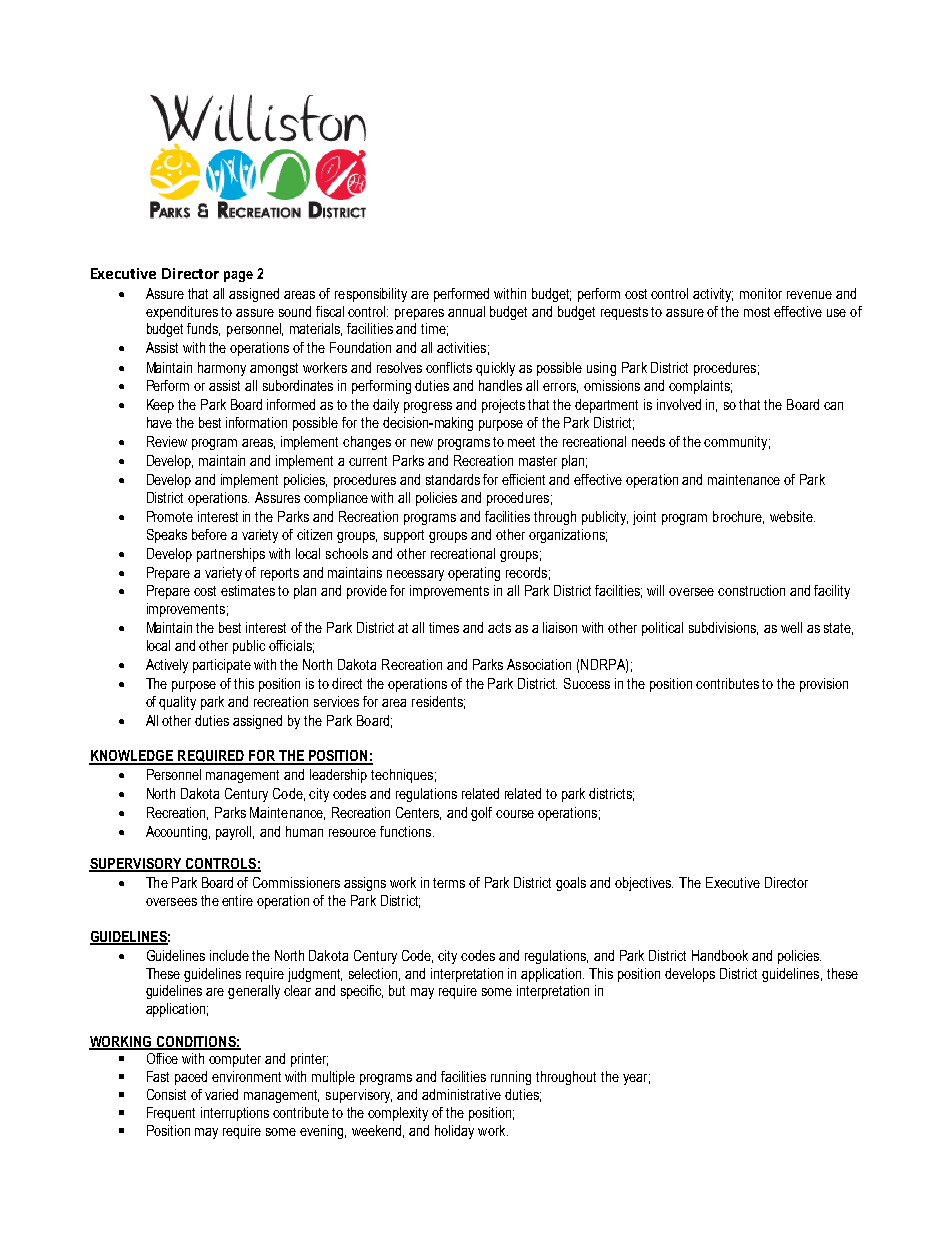  Describe the element at coordinates (177, 703) in the page. I see `quality` at that location.
